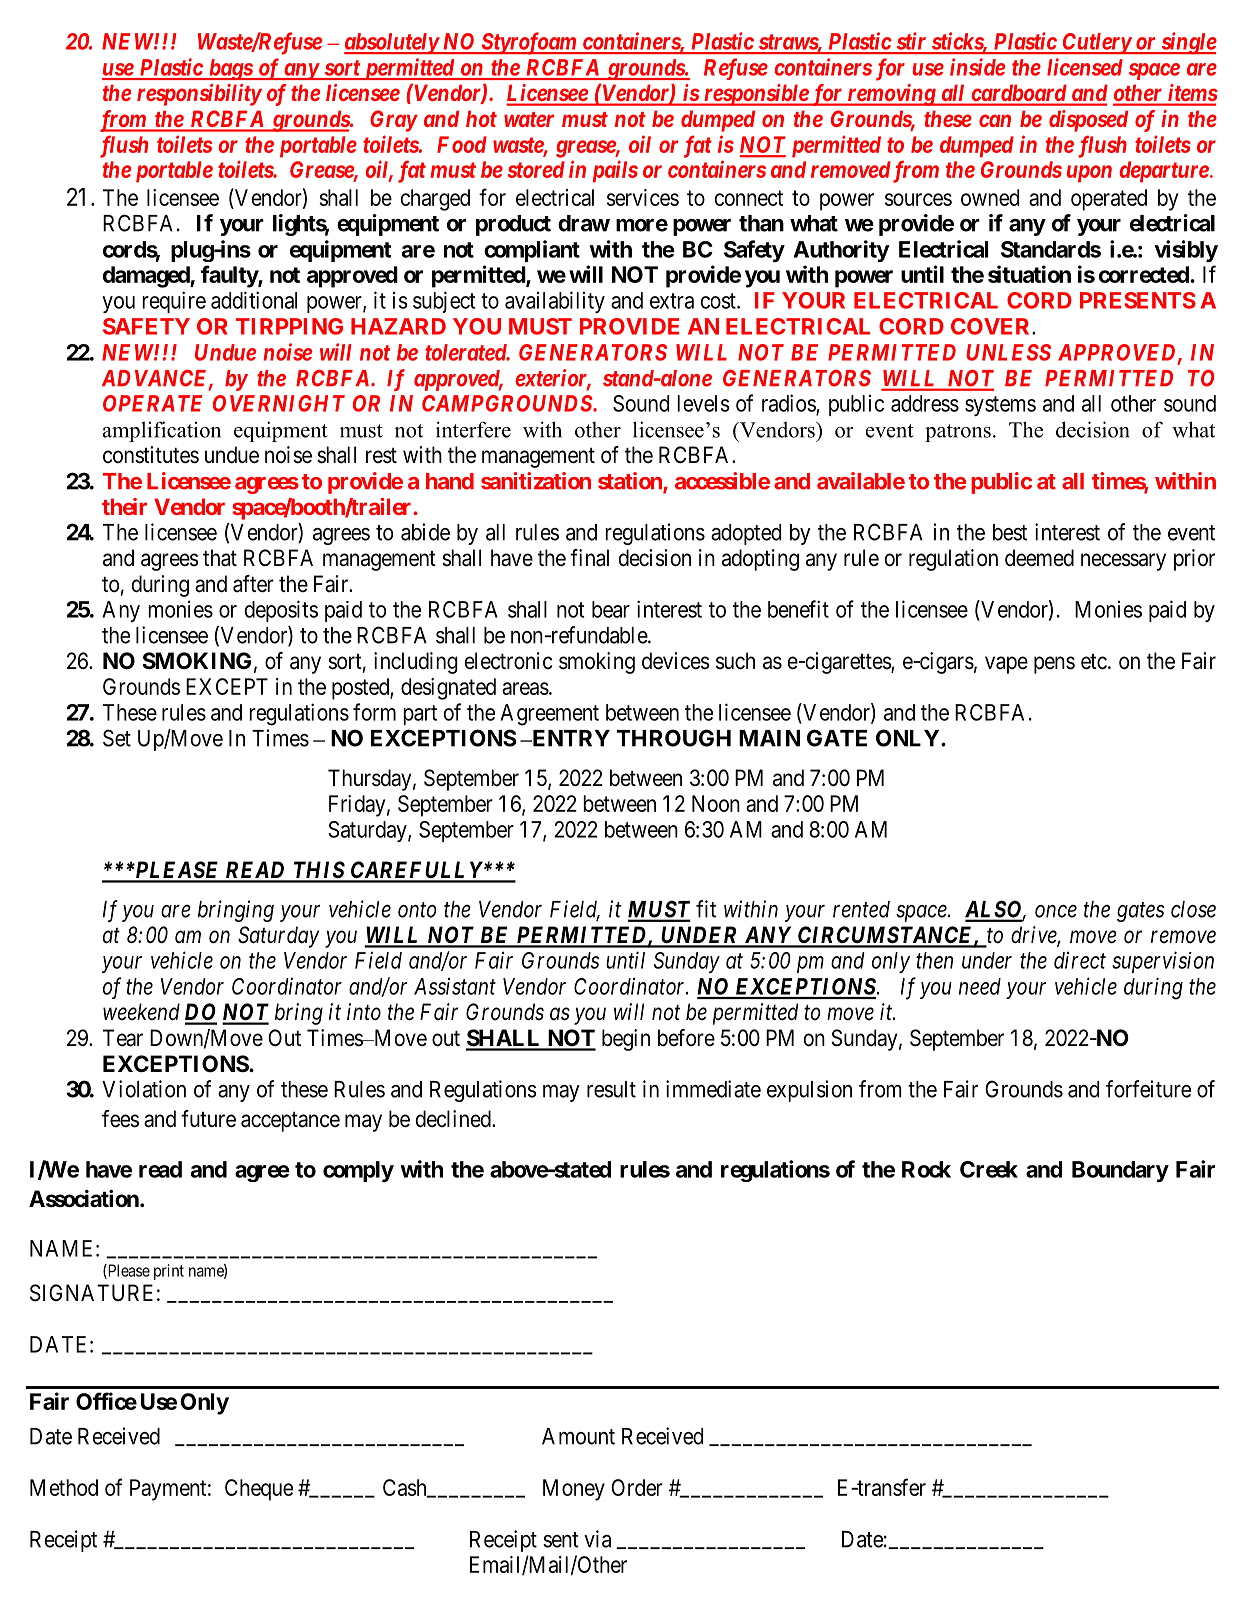 This document has height=1612, width=1245. Describe the element at coordinates (393, 121) in the document. I see `Gray` at that location.
